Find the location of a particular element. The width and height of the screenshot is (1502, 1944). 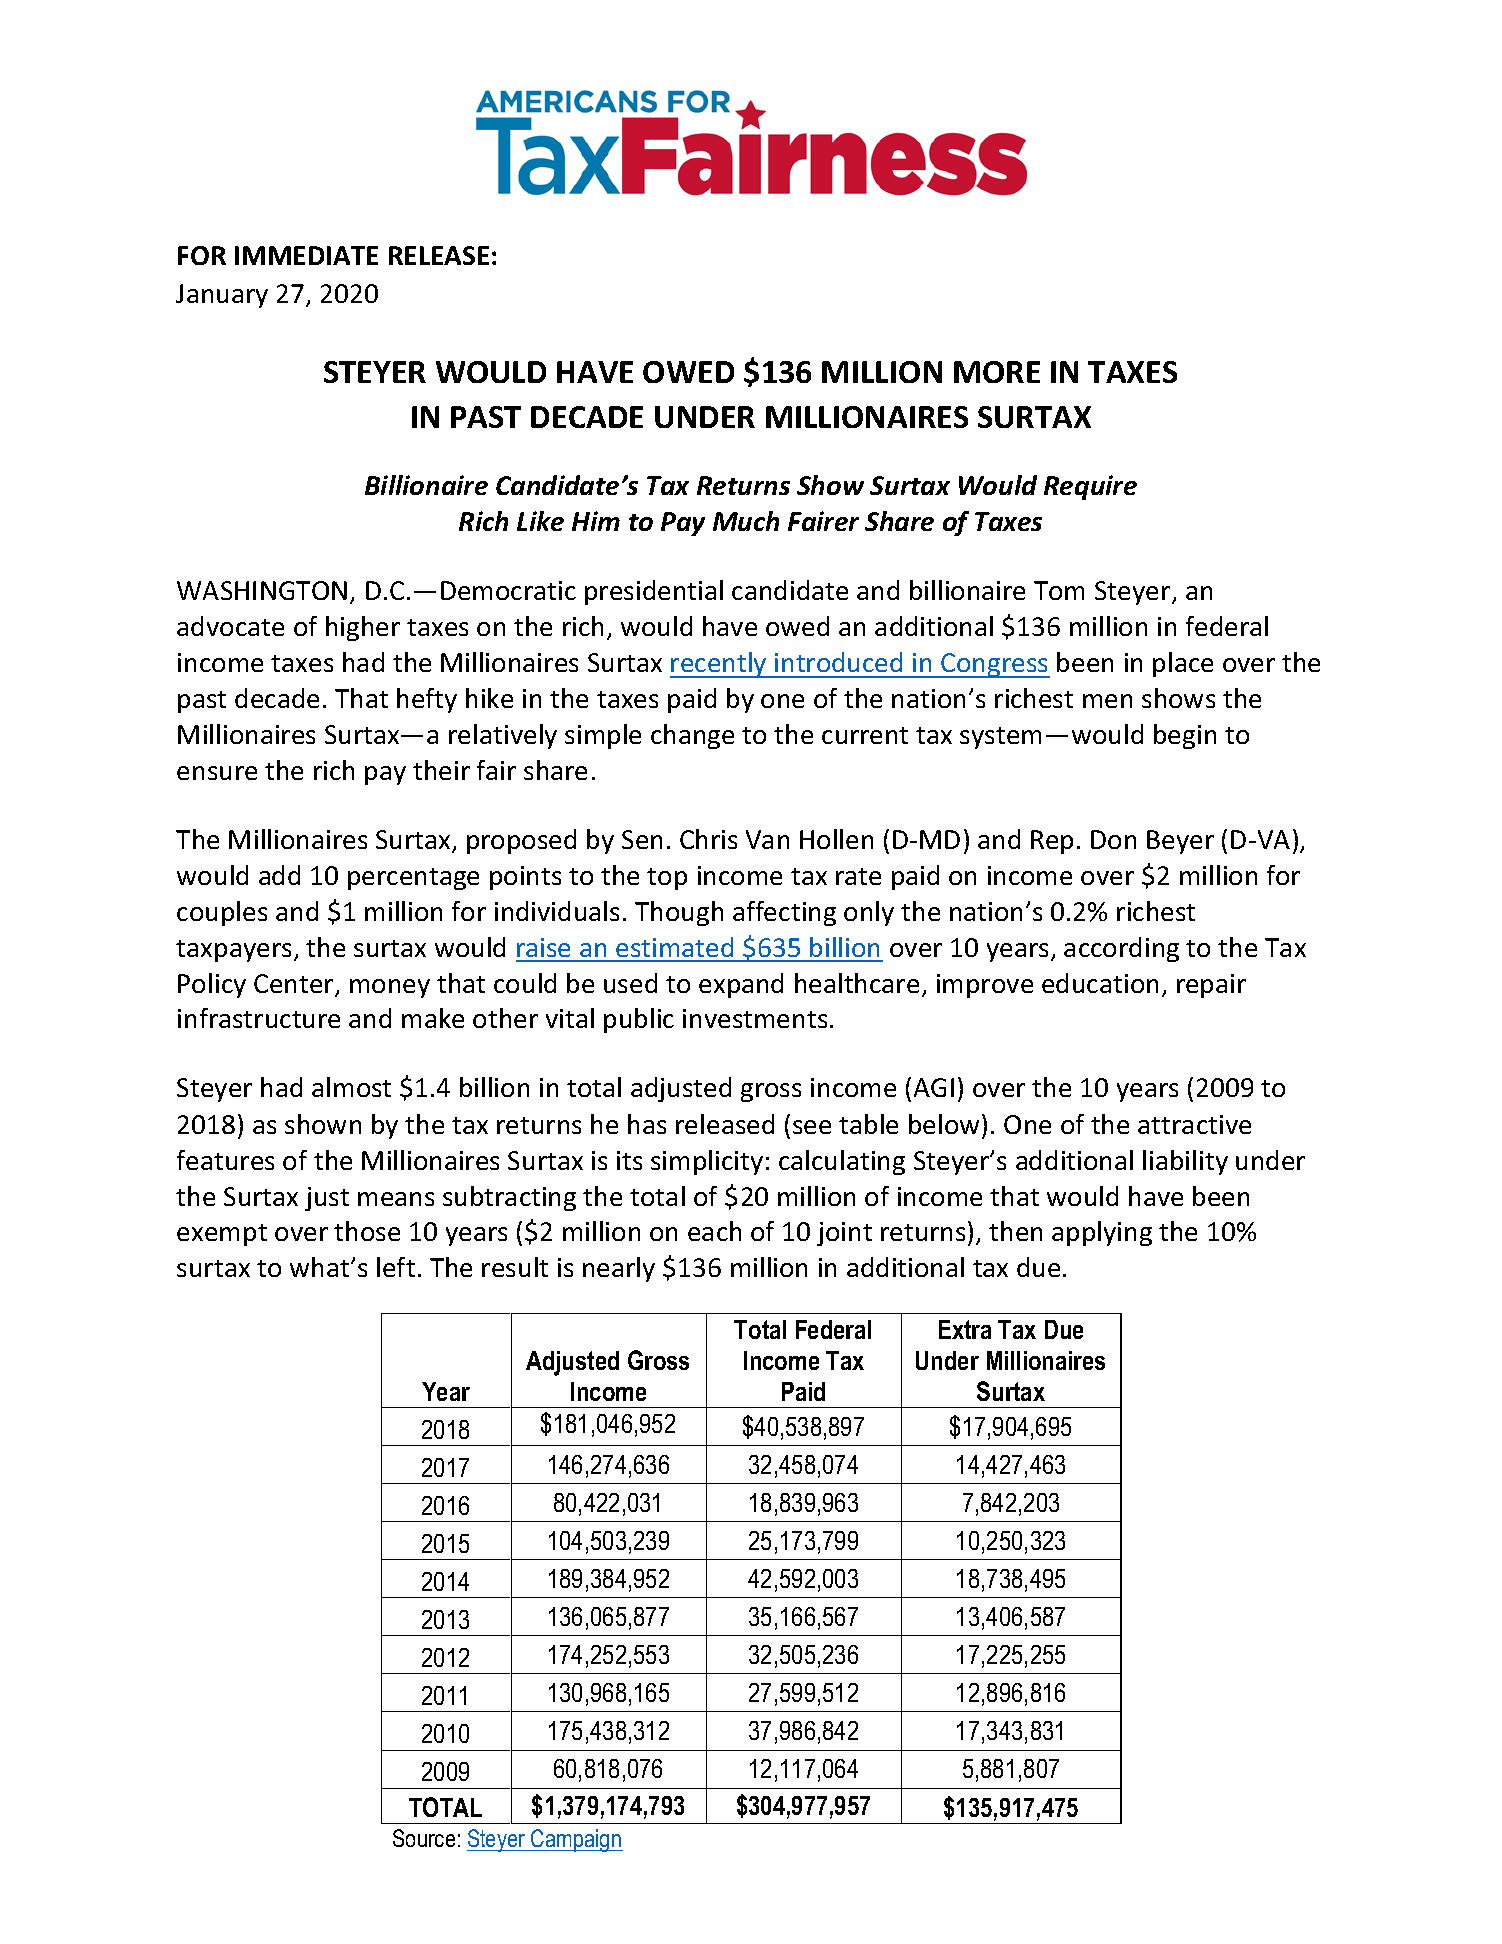

education is located at coordinates (1100, 983).
